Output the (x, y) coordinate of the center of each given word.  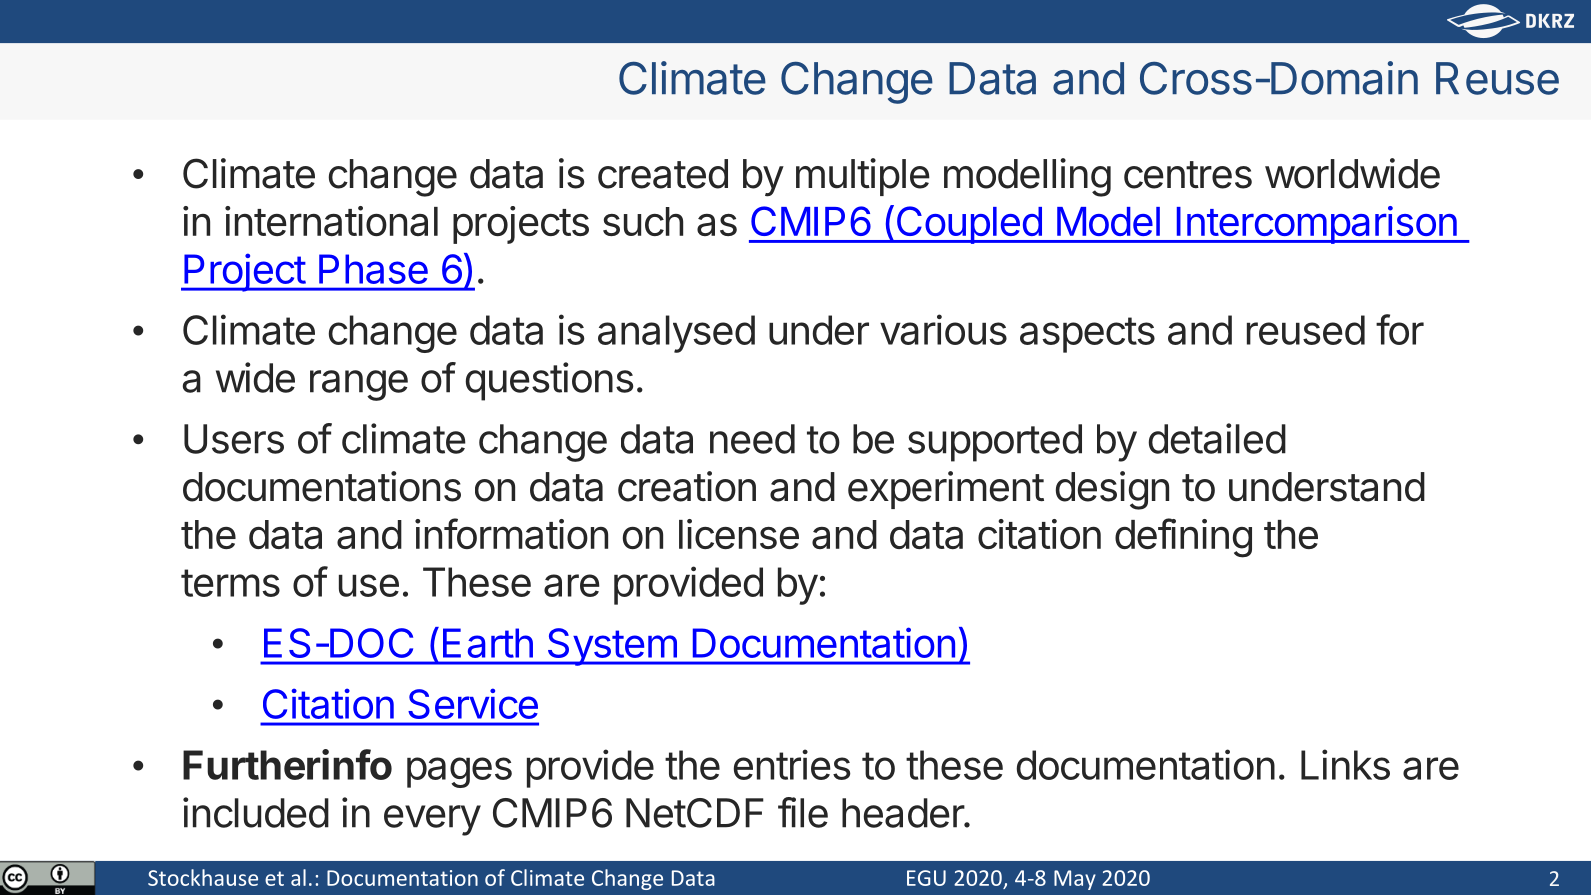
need (752, 439)
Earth (488, 643)
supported (995, 443)
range (359, 385)
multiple (863, 177)
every (432, 820)
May (1075, 880)
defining (1183, 538)
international (331, 221)
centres (1188, 175)
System (611, 647)
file (803, 812)
